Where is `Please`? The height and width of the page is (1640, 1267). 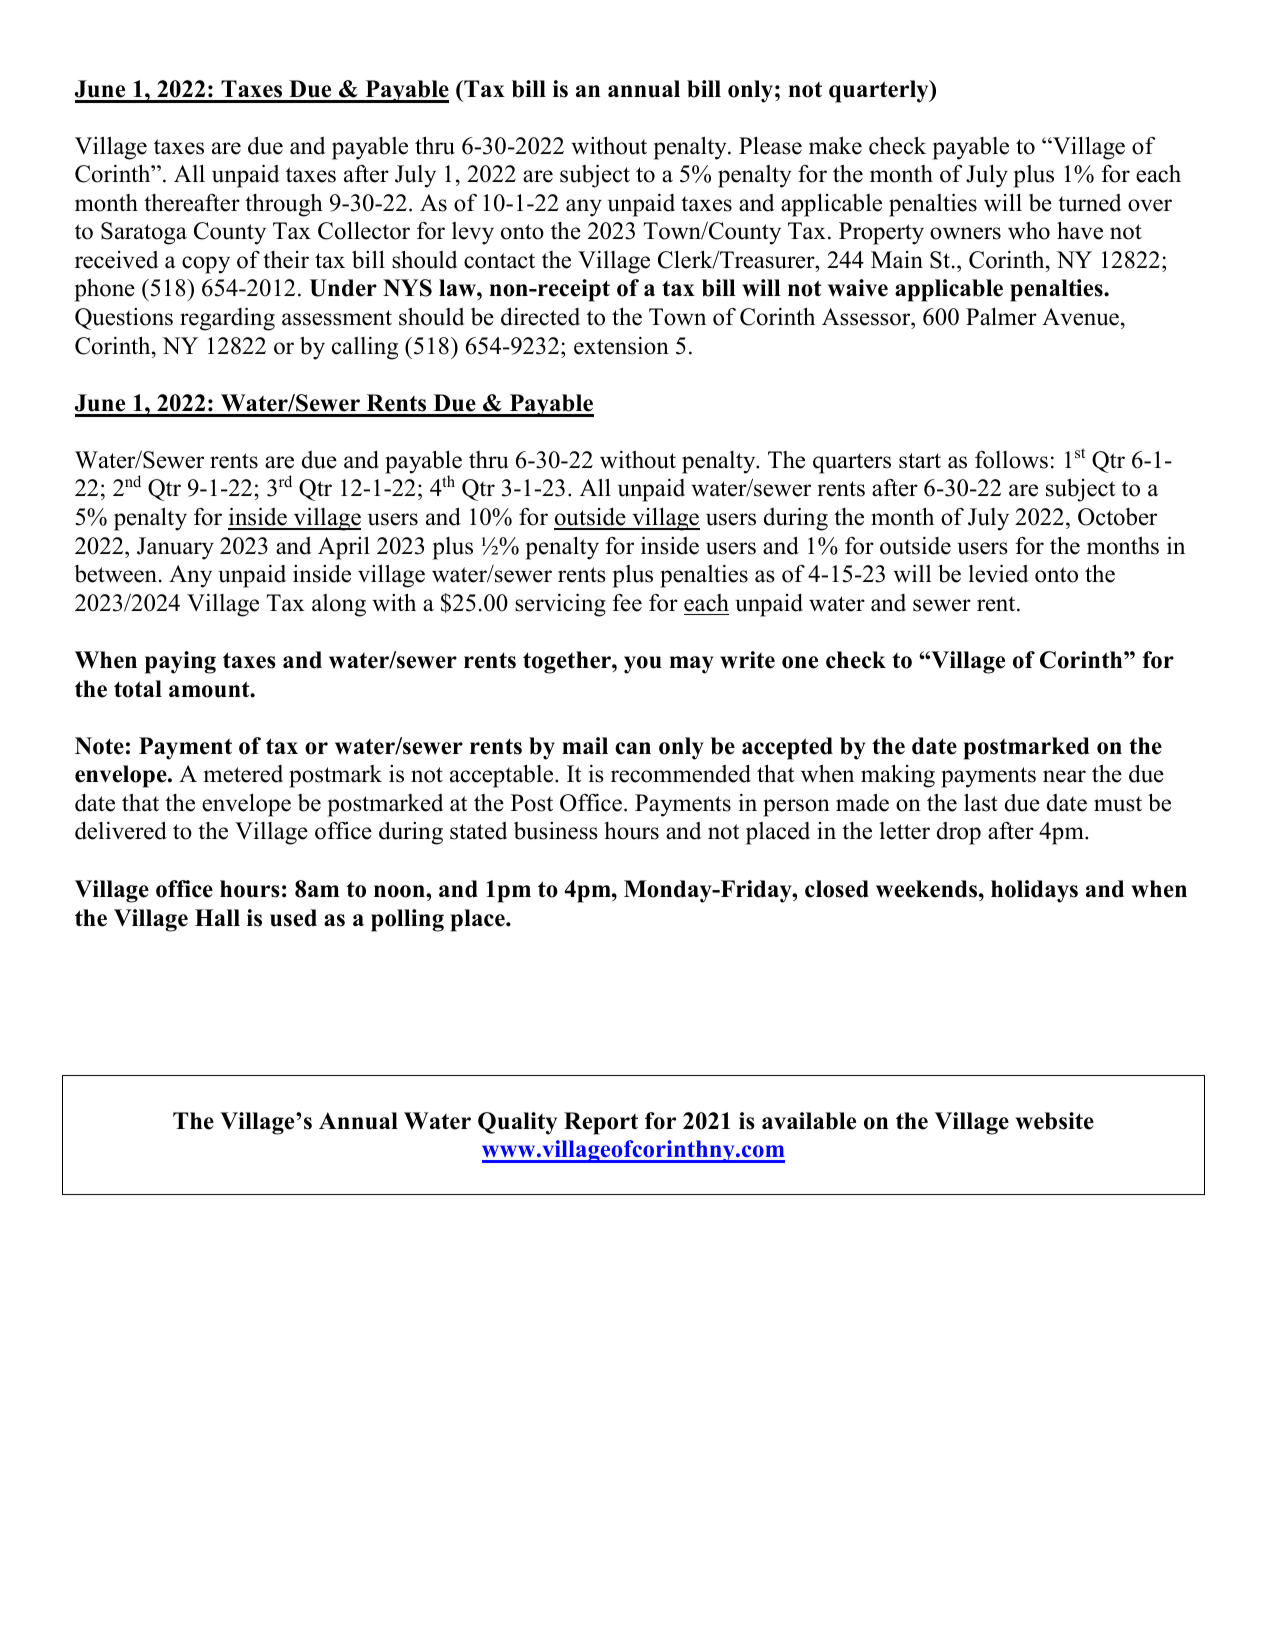 Please is located at coordinates (770, 146).
